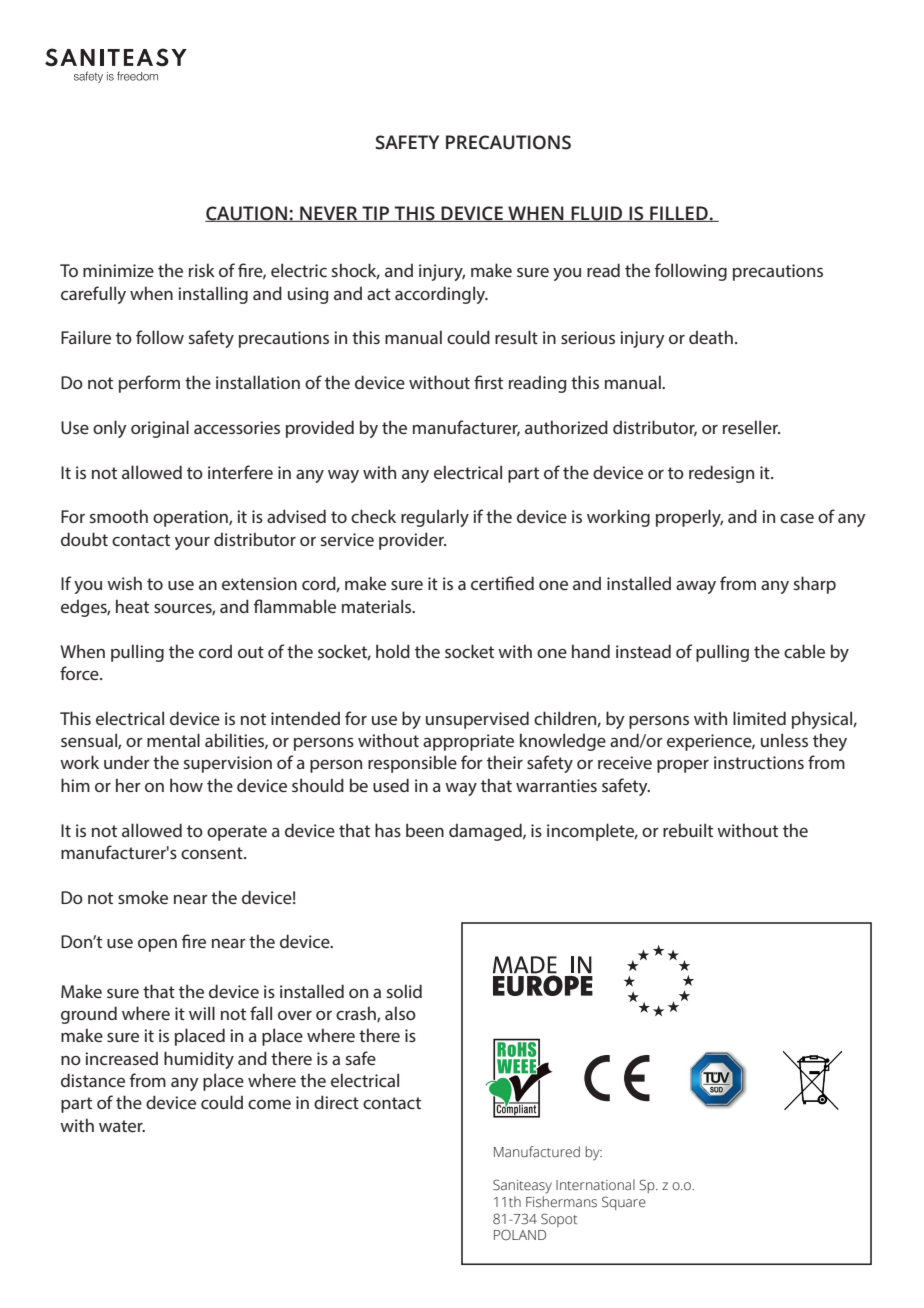 The height and width of the screenshot is (1308, 924). Describe the element at coordinates (160, 429) in the screenshot. I see `original` at that location.
